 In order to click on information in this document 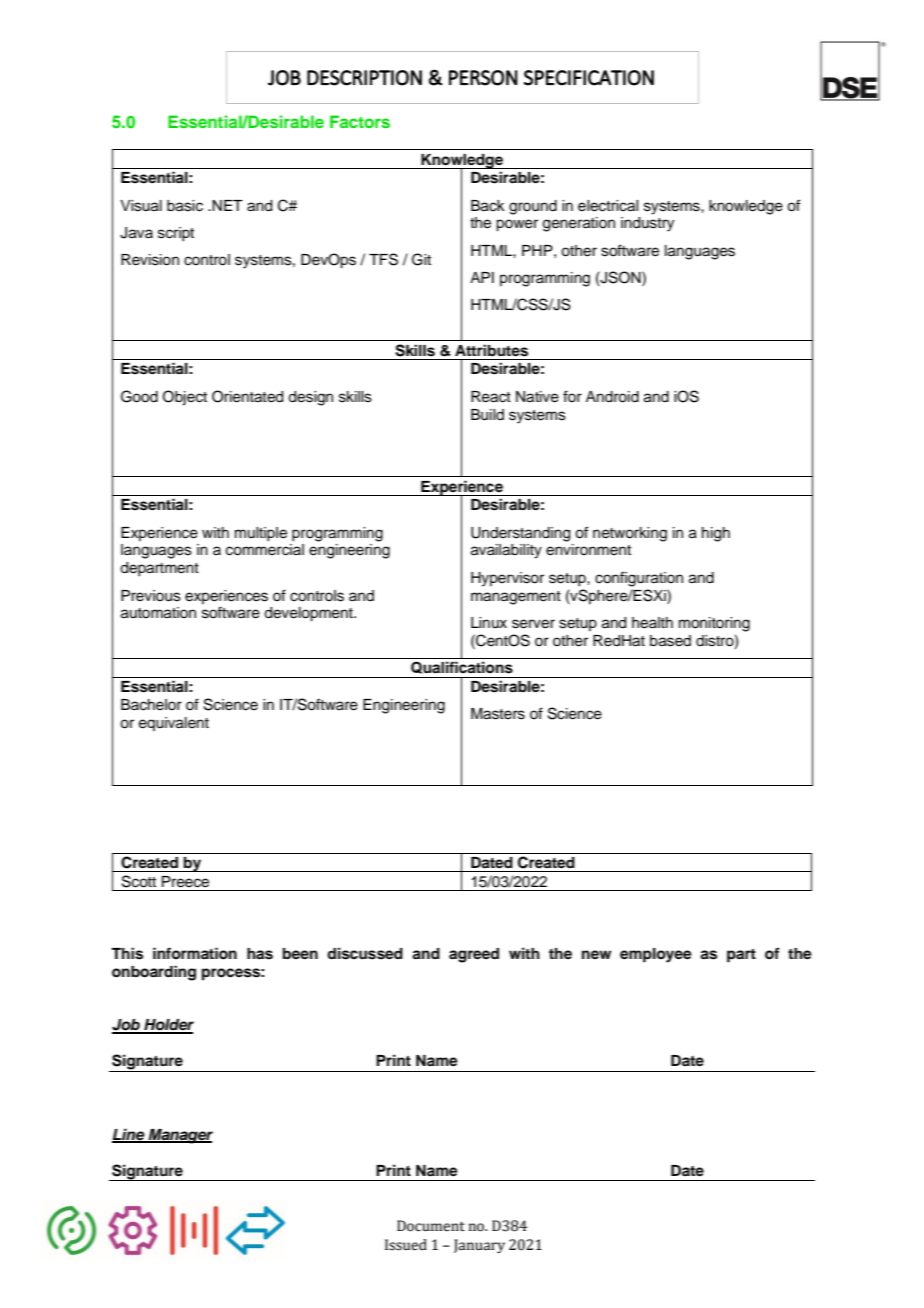, I will do `click(195, 953)`.
